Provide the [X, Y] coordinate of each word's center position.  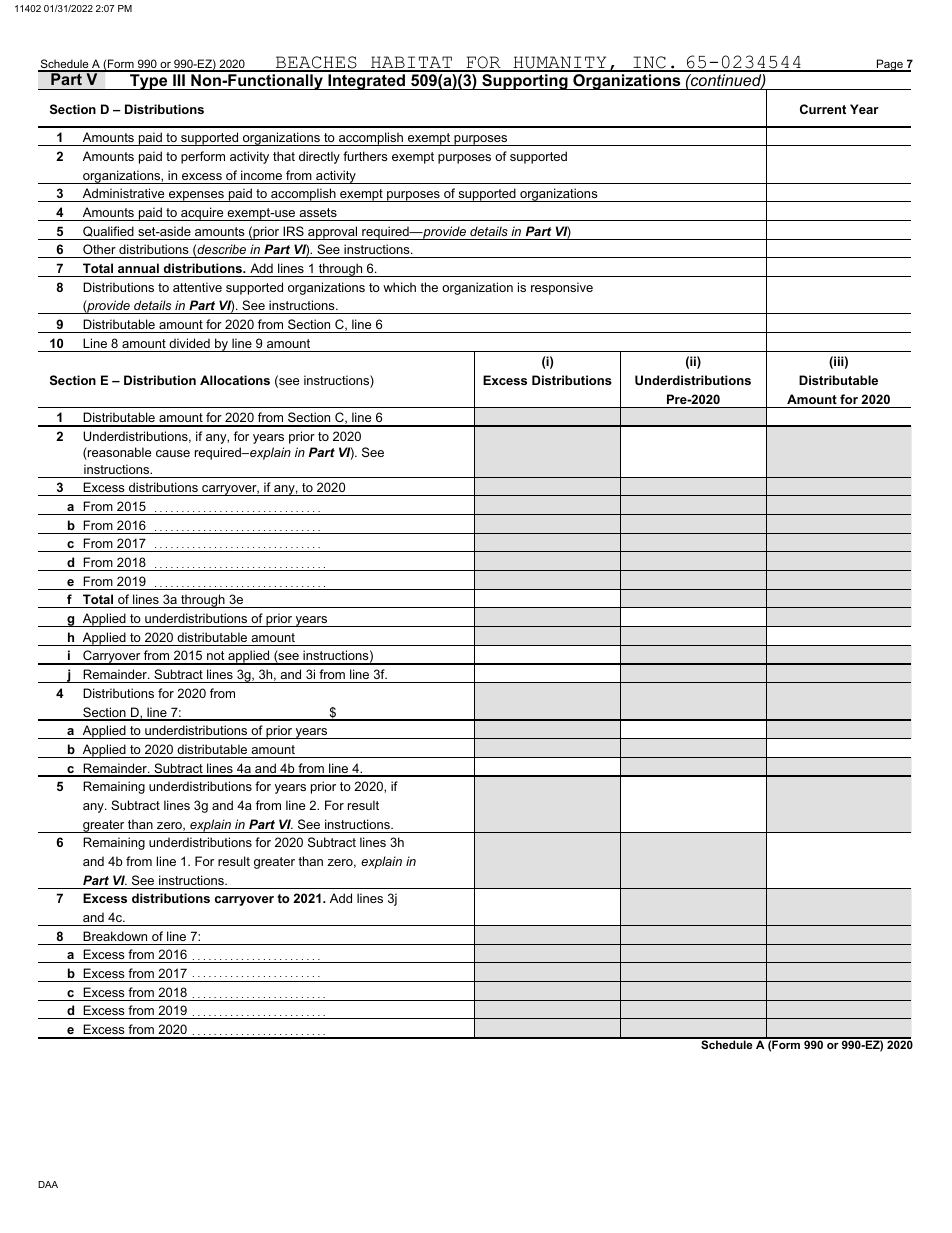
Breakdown [115, 936]
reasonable [118, 453]
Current [823, 109]
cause [173, 453]
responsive [562, 288]
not [216, 657]
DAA [48, 1184]
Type [149, 82]
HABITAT [411, 63]
